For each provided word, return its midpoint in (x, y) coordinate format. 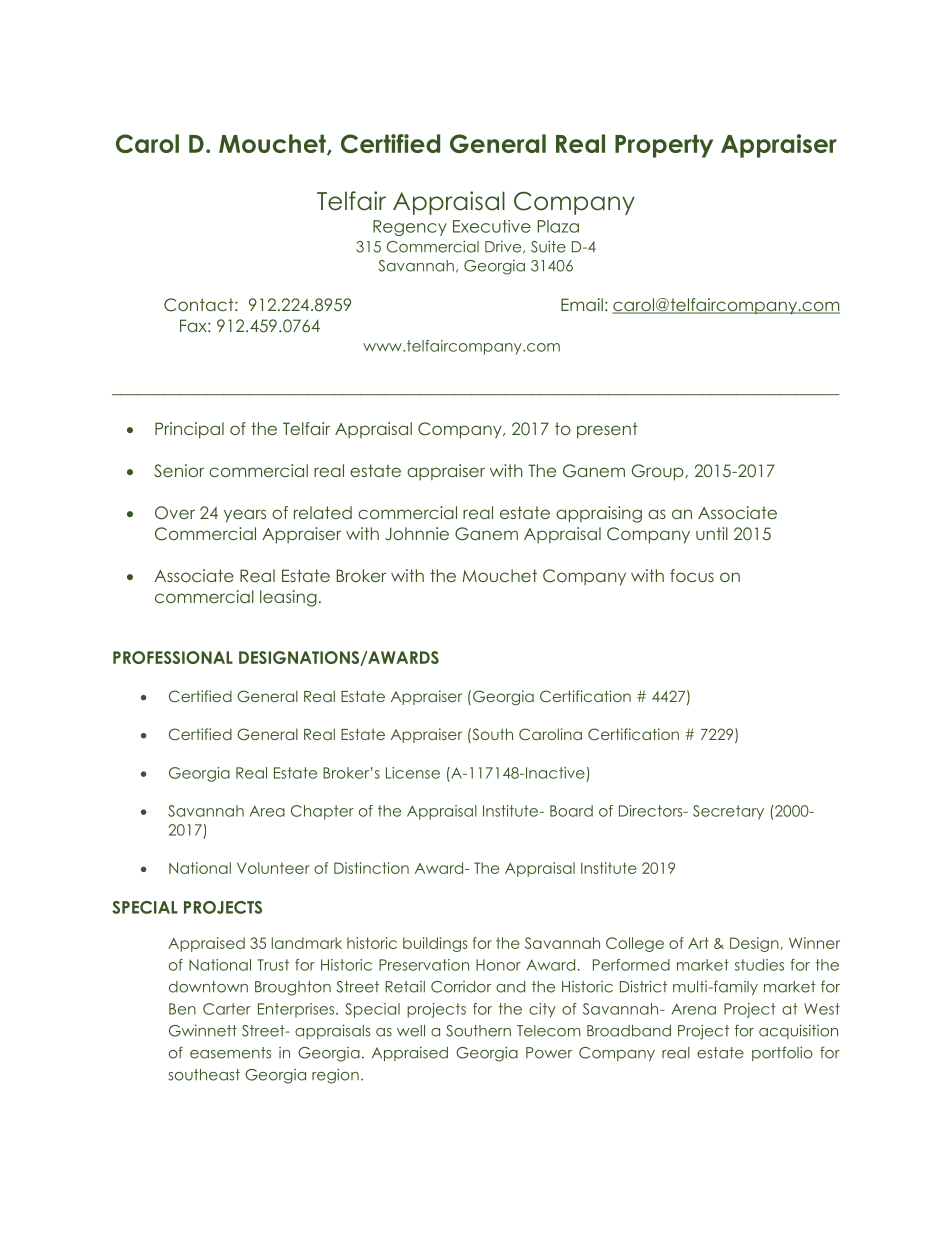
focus (692, 575)
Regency (410, 228)
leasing (288, 598)
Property (664, 146)
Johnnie (417, 534)
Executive (492, 226)
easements (230, 1053)
